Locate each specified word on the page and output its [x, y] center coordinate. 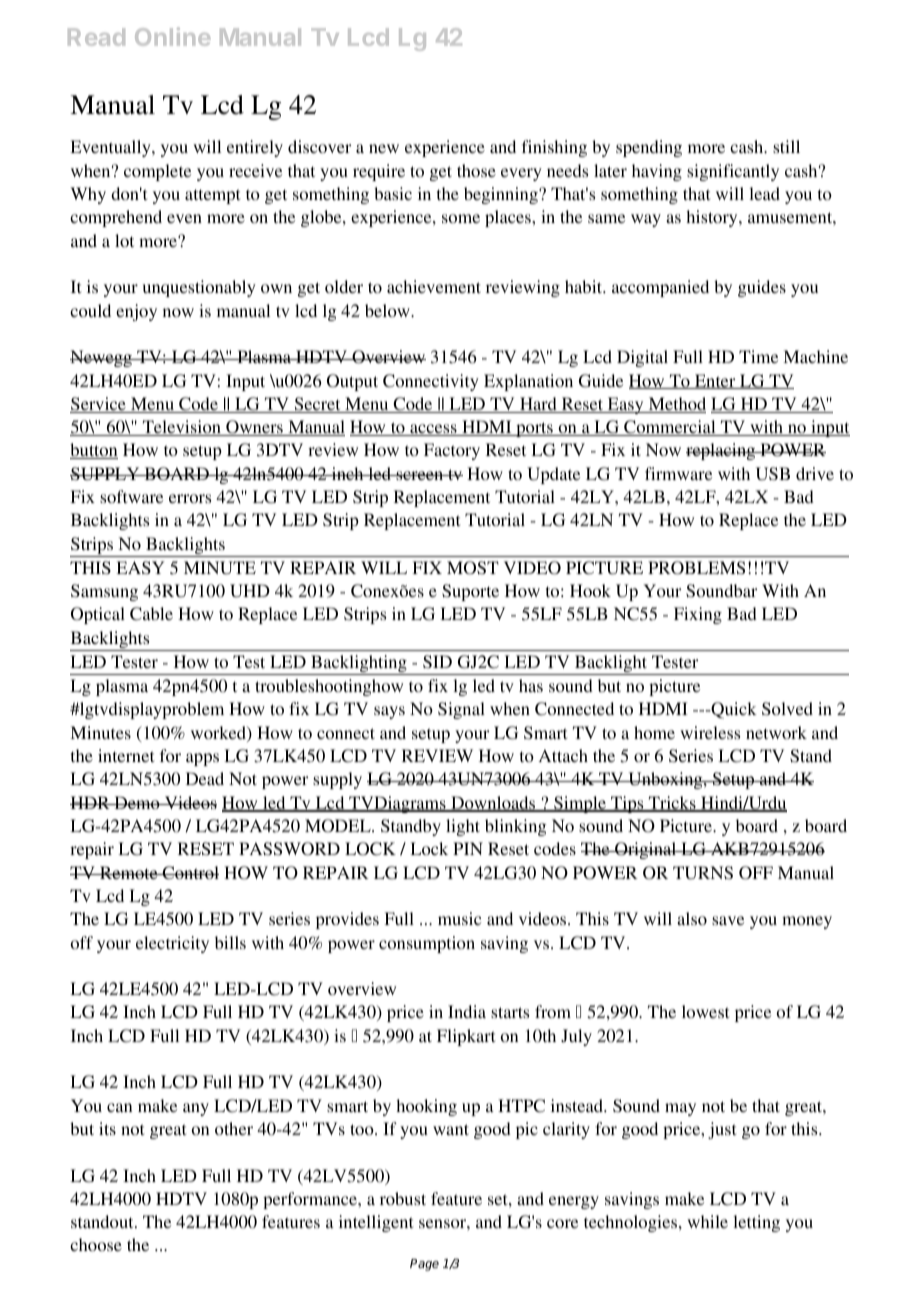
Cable [151, 614]
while [707, 1221]
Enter [715, 381]
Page [424, 1265]
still [786, 146]
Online [172, 36]
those [476, 170]
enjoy [136, 312]
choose [96, 1244]
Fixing [698, 615]
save [728, 920]
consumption [427, 944]
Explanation [528, 382]
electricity [172, 944]
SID [437, 662]
